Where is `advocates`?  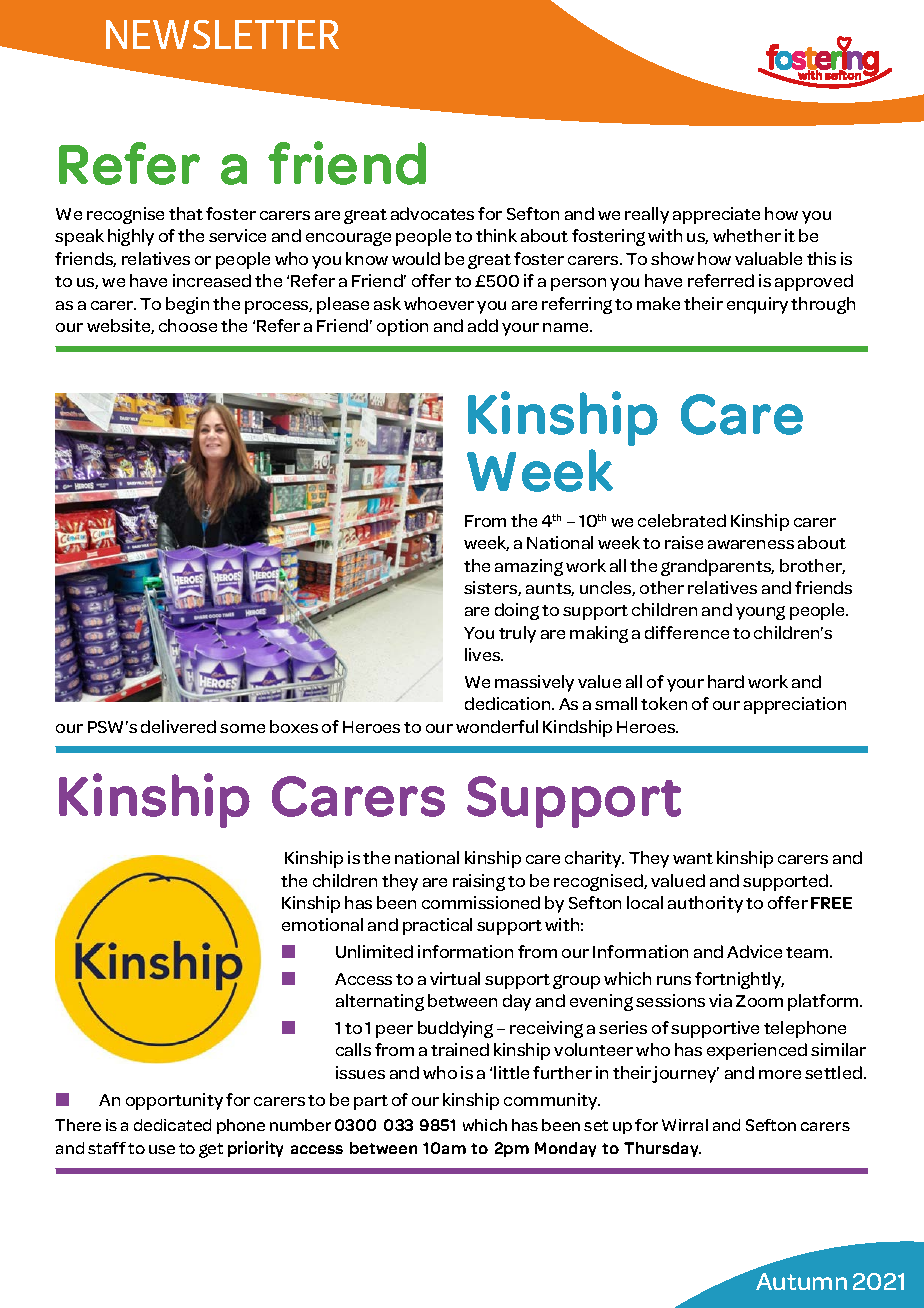
advocates is located at coordinates (432, 213).
